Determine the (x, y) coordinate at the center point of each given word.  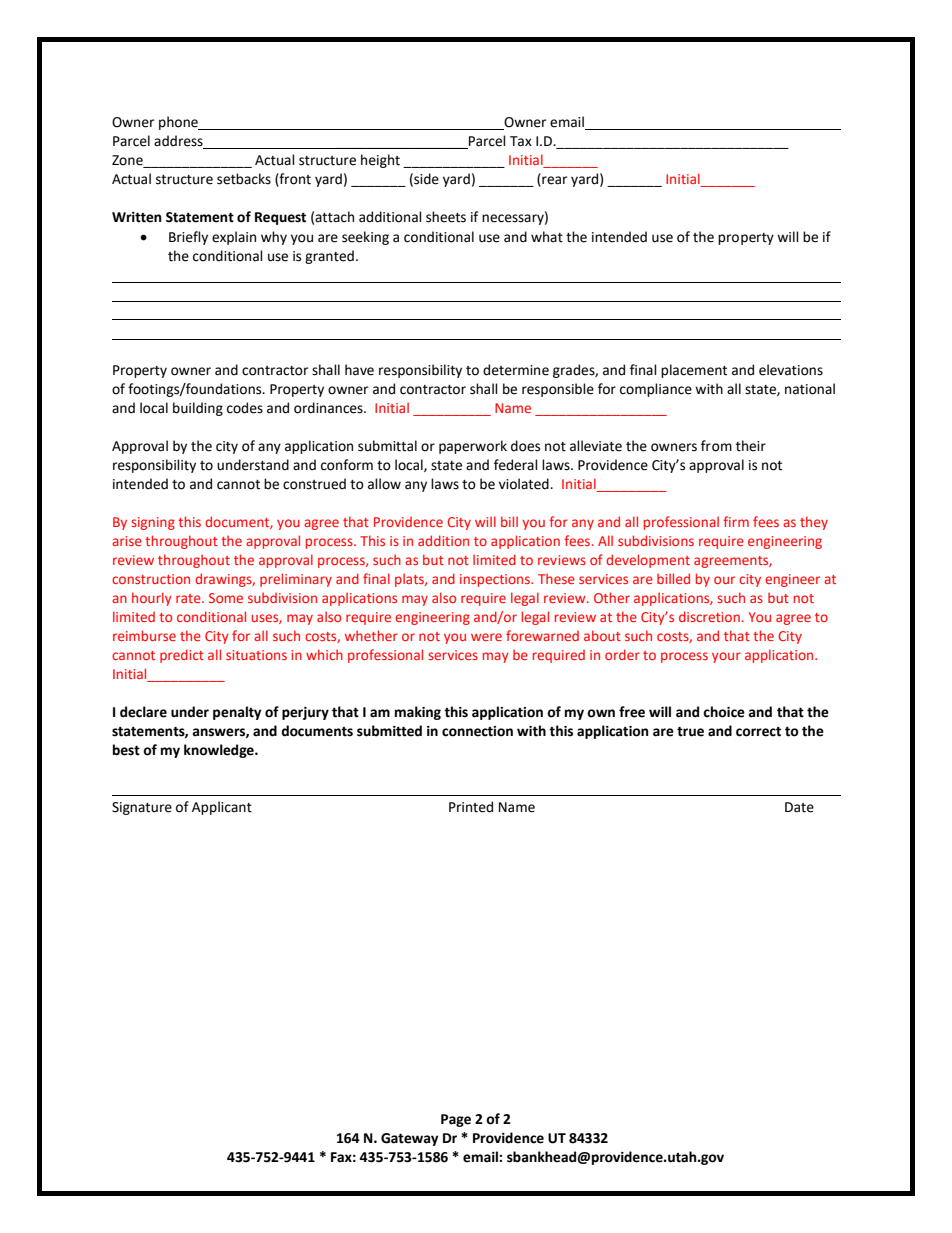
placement (694, 371)
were (486, 637)
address (179, 142)
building (198, 409)
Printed (471, 807)
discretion (709, 616)
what (547, 237)
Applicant (222, 808)
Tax (521, 141)
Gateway (410, 1139)
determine (516, 370)
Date (799, 807)
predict (182, 656)
